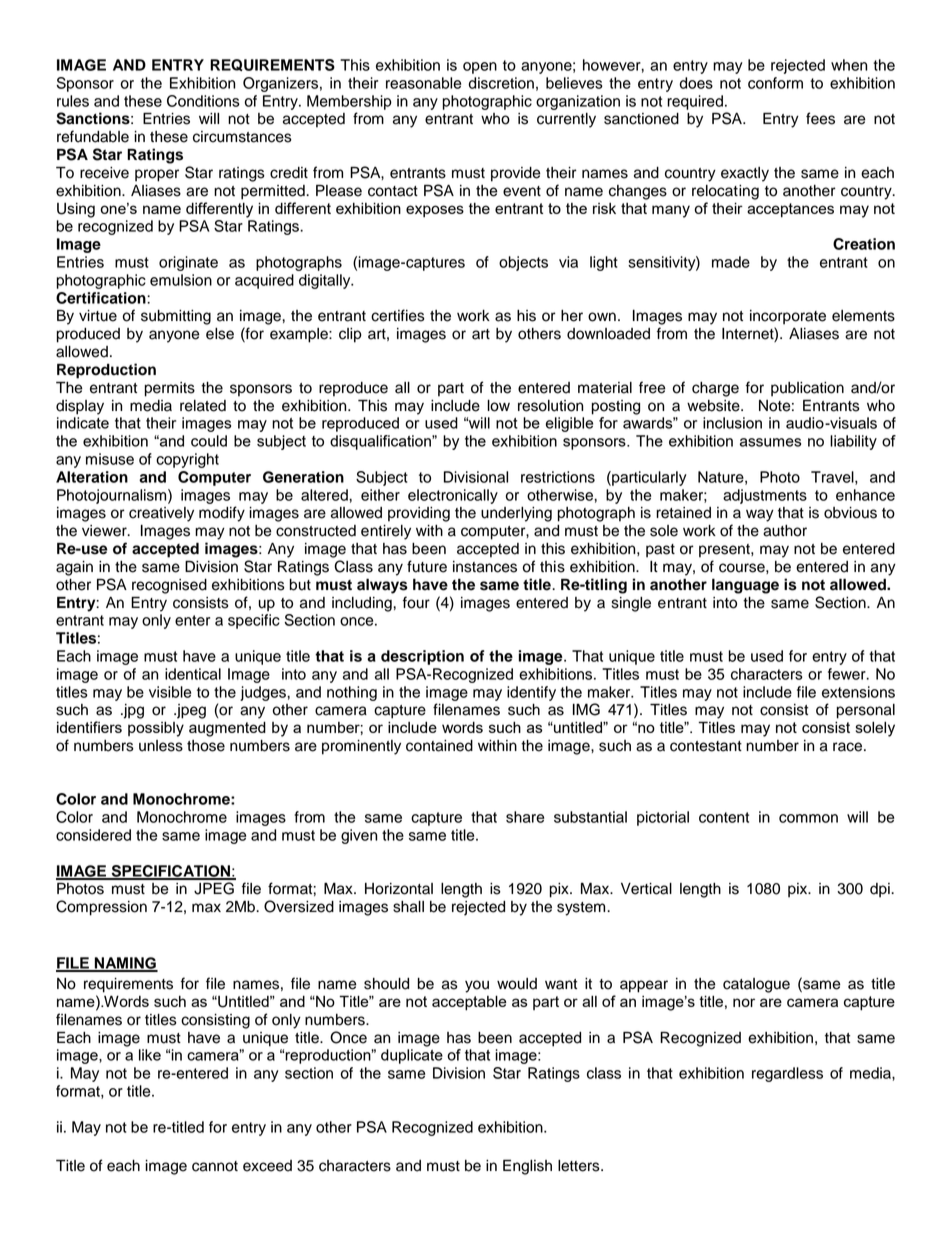 The height and width of the image is (1233, 952). What do you see at coordinates (501, 83) in the image?
I see `discretion` at bounding box center [501, 83].
